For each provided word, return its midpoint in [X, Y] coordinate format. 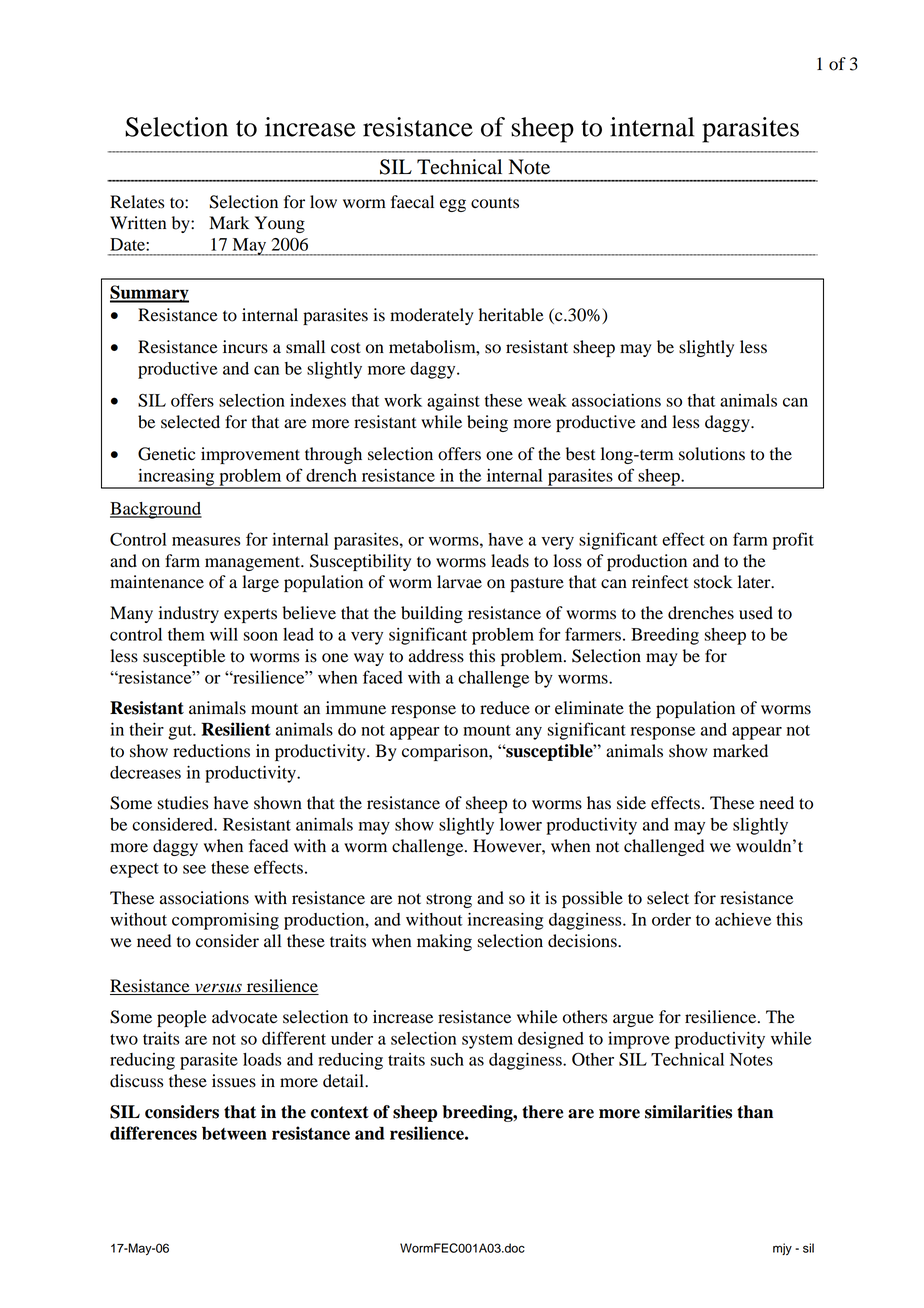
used [756, 613]
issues [234, 1081]
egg [453, 205]
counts [495, 203]
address [436, 656]
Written [138, 223]
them [186, 634]
